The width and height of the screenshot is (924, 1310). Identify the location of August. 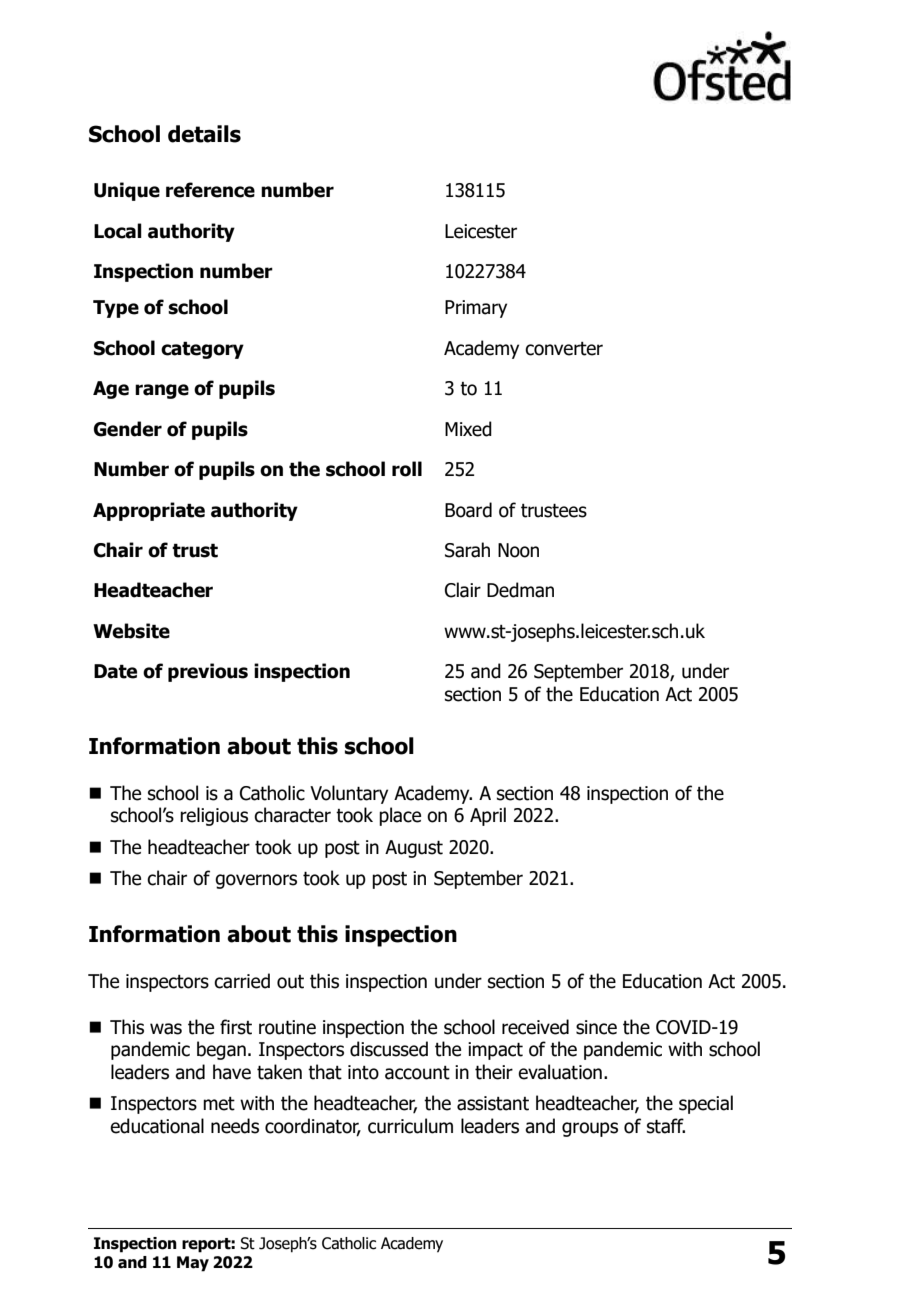
(414, 849).
